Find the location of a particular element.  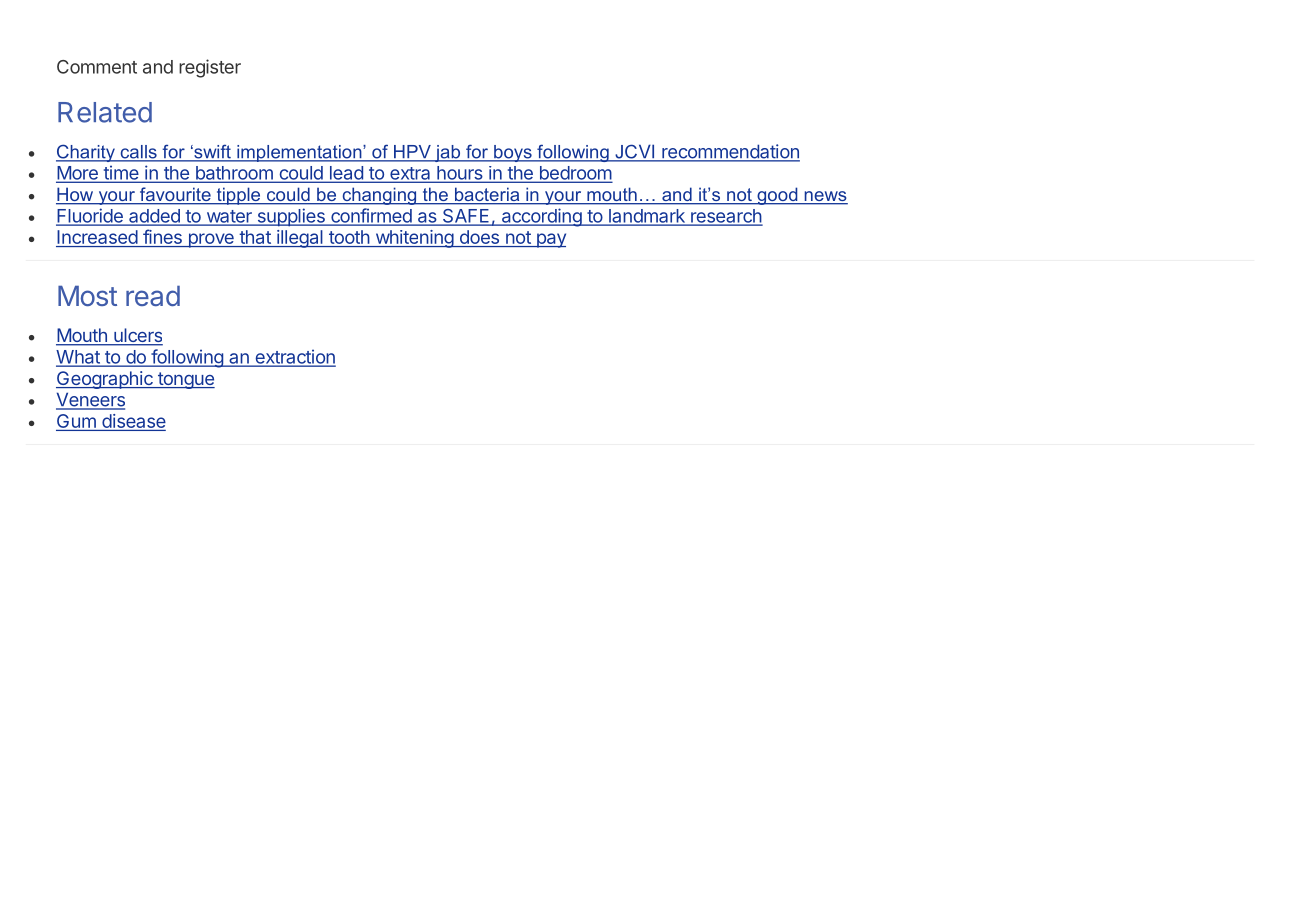

HPV is located at coordinates (412, 153).
